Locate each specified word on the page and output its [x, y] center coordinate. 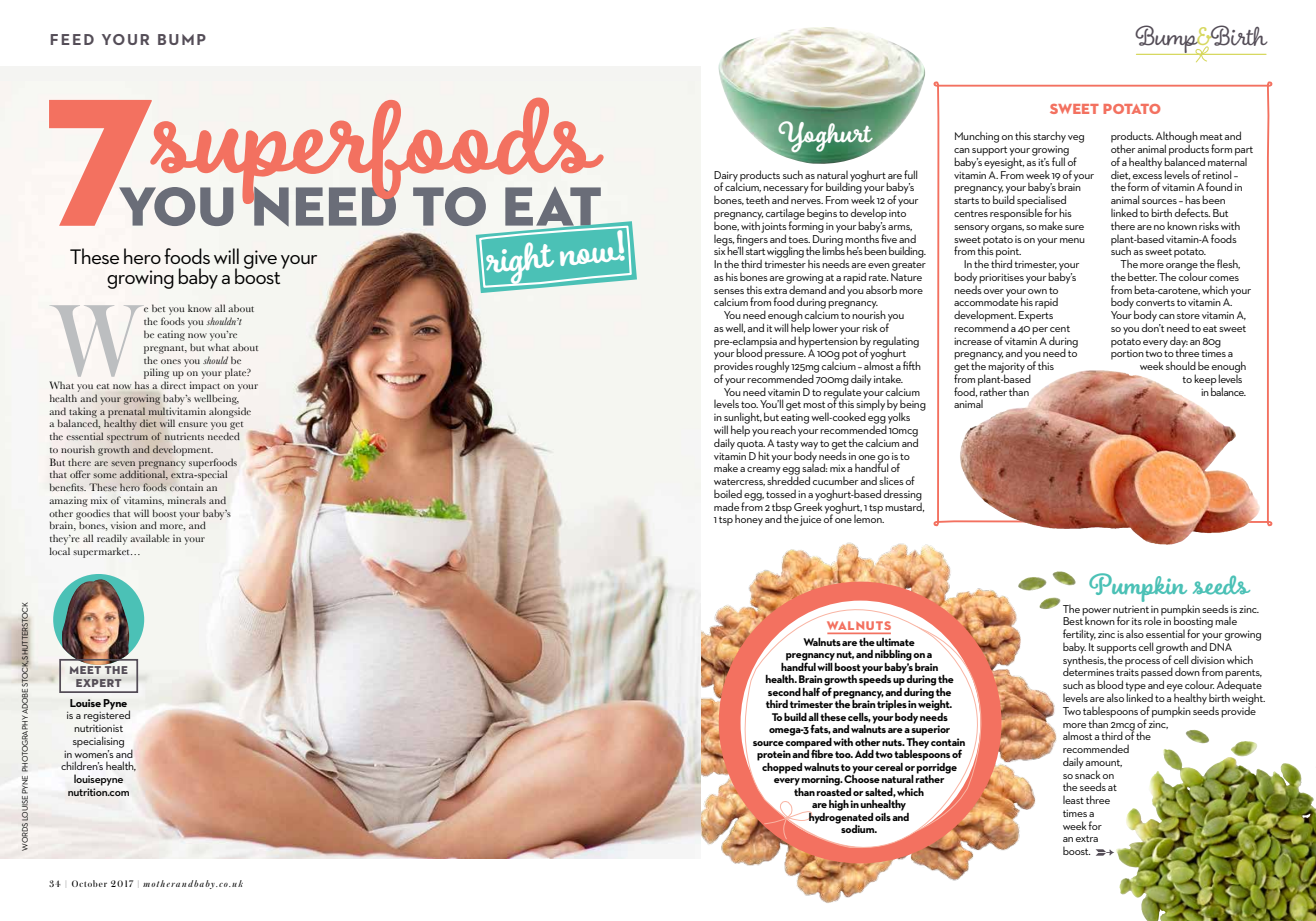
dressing [902, 496]
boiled [728, 493]
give [260, 259]
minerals [187, 500]
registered [107, 715]
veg [1076, 139]
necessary [786, 191]
